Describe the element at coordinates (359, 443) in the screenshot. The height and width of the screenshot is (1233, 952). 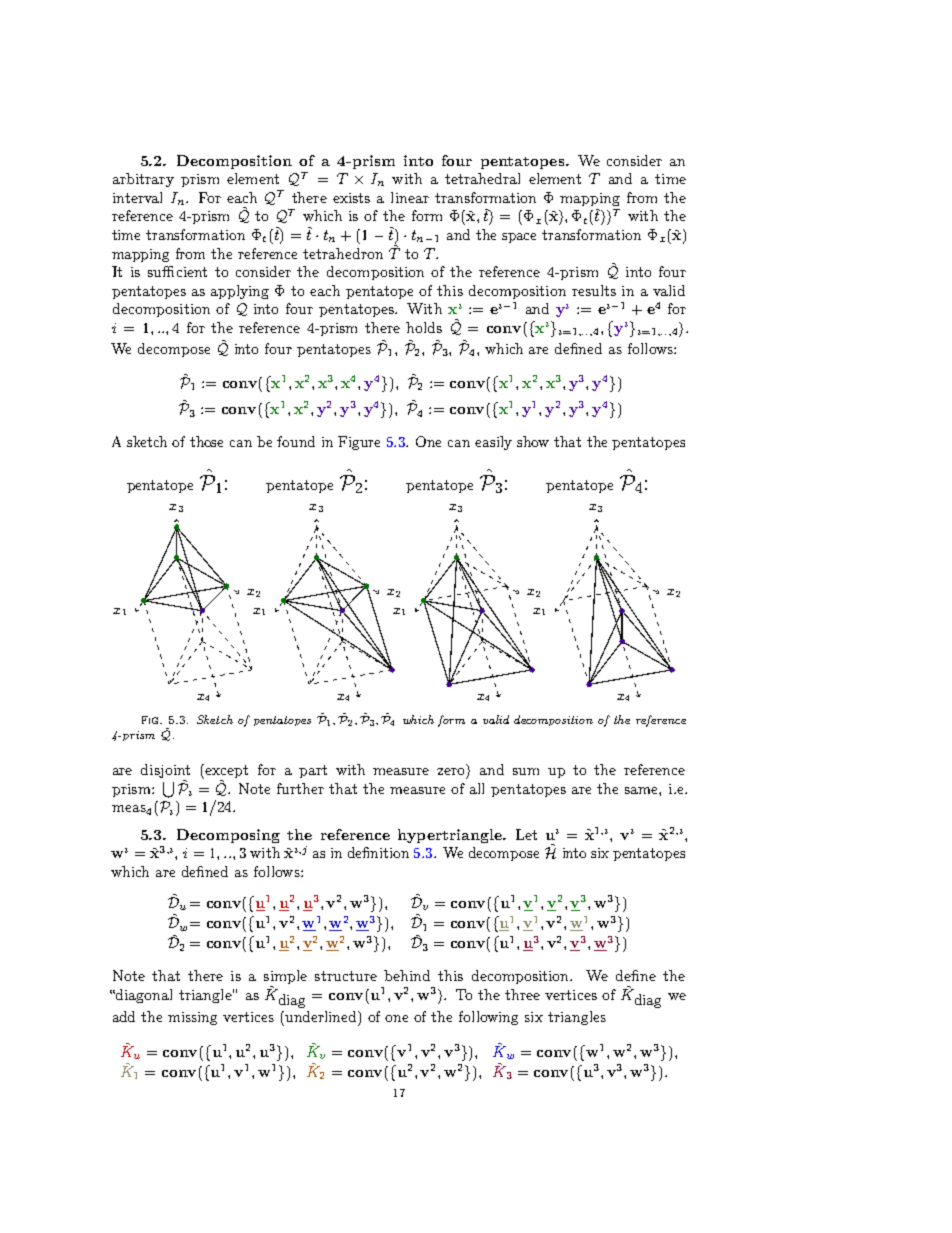
I see `Figure` at that location.
